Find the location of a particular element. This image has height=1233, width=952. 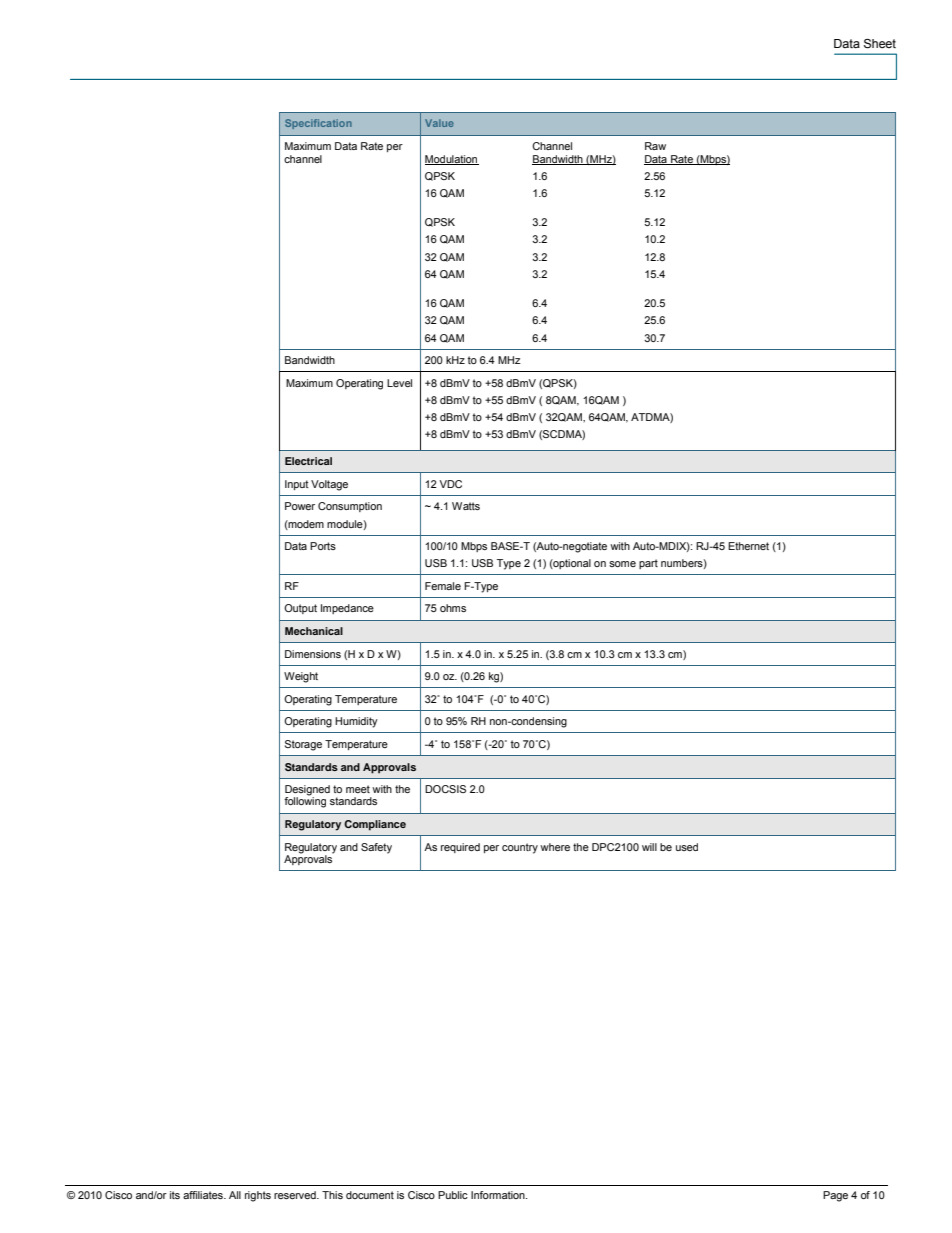

rights is located at coordinates (258, 1196).
